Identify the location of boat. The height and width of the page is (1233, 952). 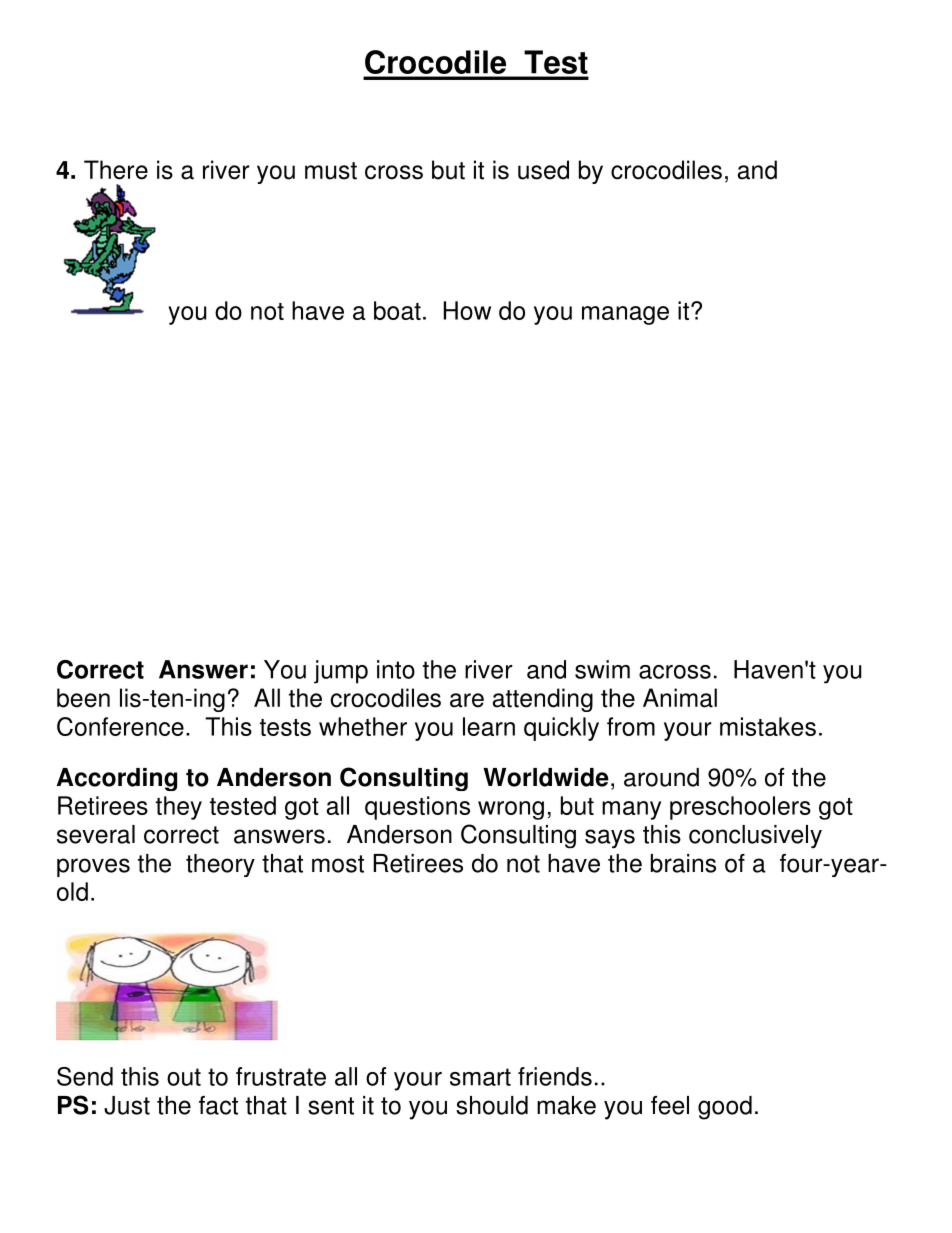
(397, 310).
